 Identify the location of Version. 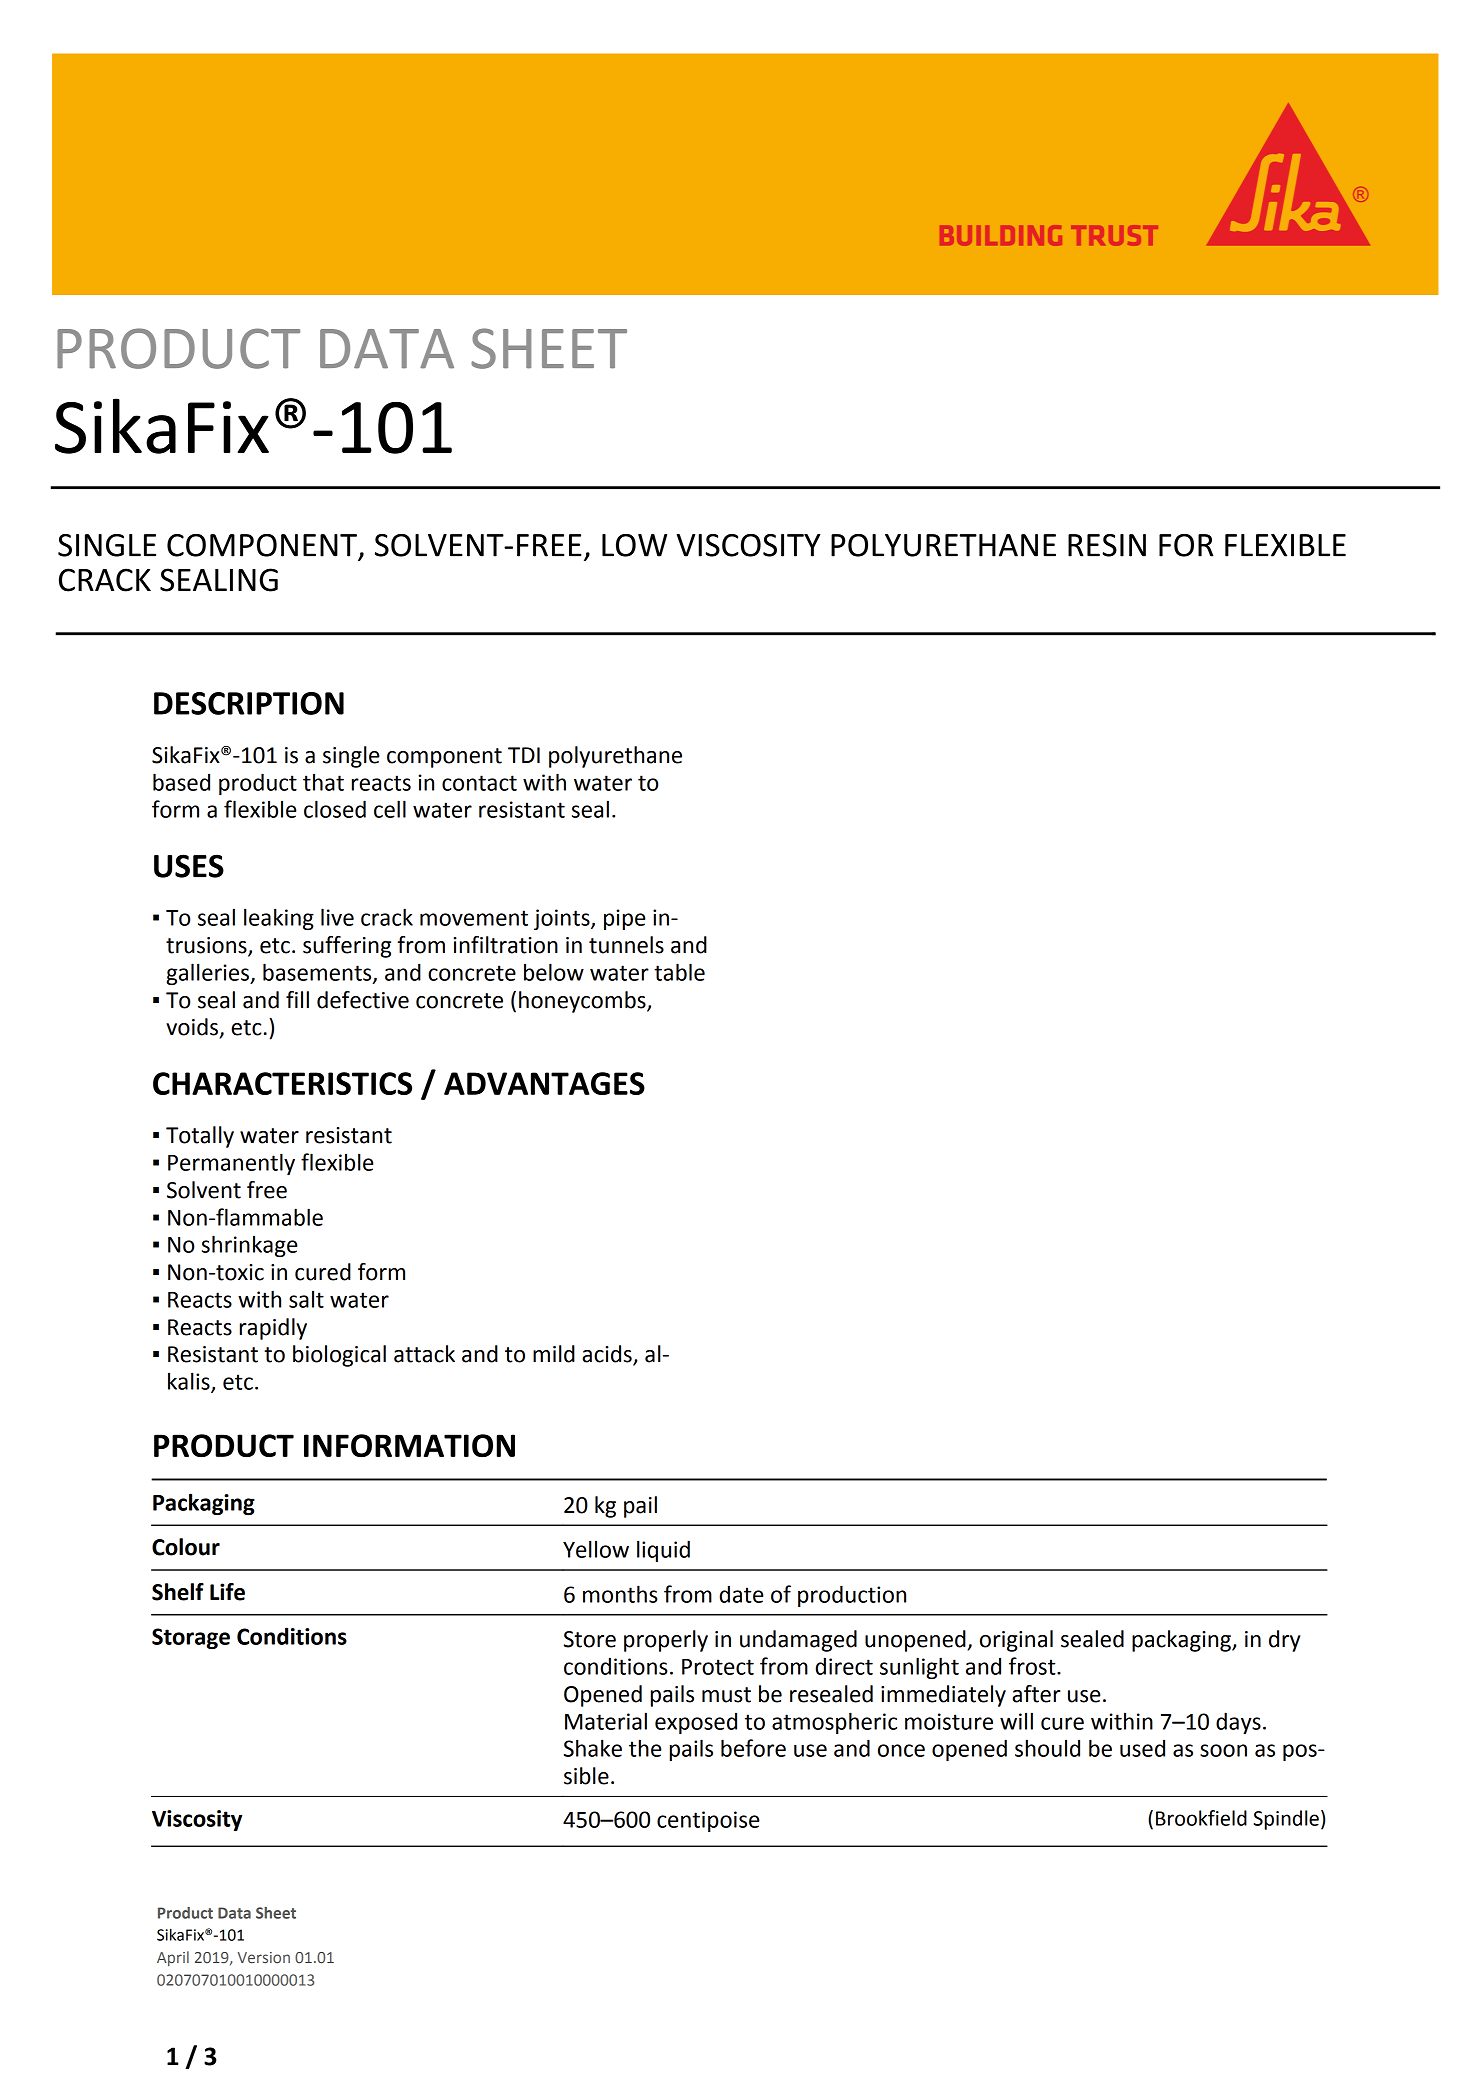
(264, 1957).
